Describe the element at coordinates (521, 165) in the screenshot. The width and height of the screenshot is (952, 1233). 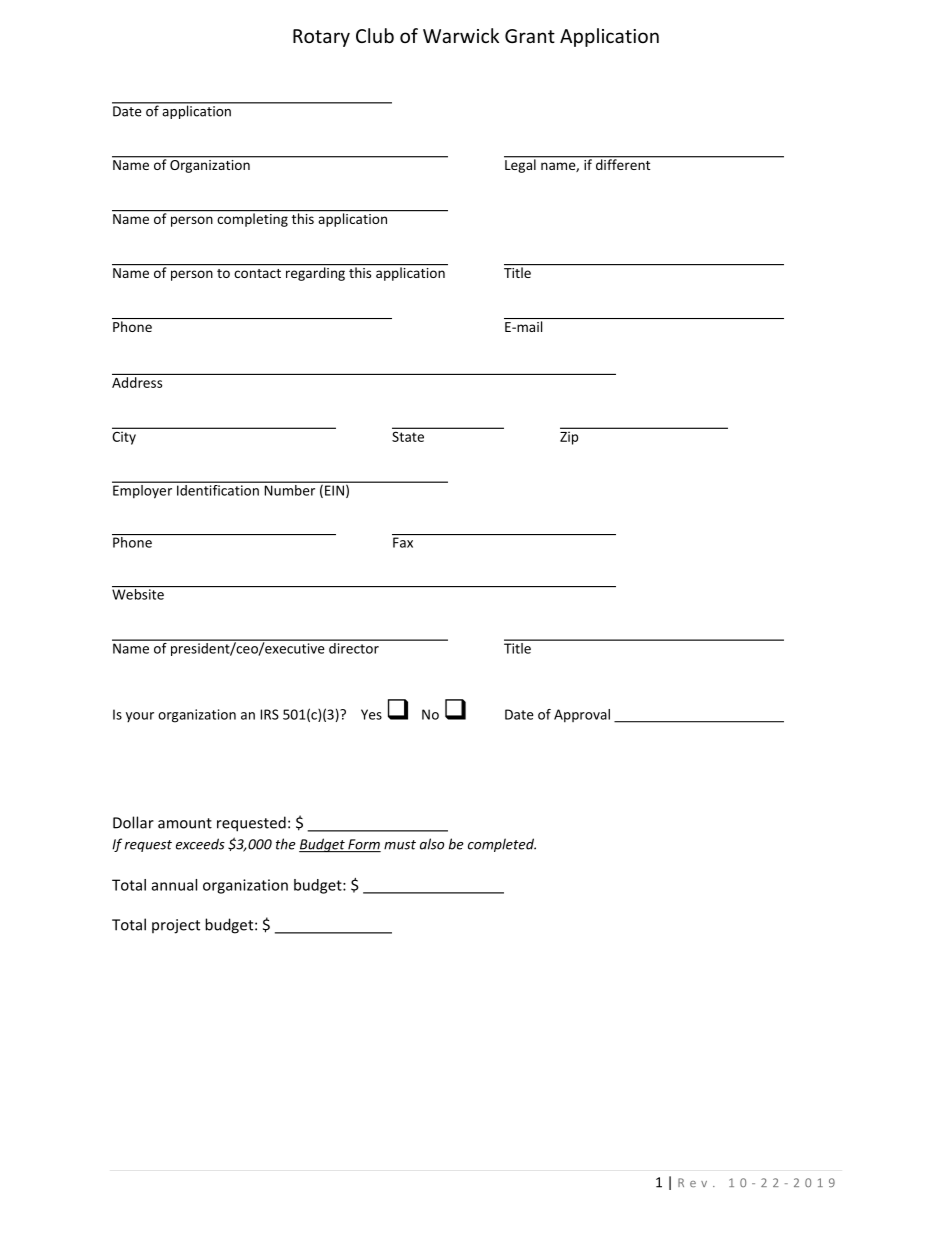
I see `Legal` at that location.
